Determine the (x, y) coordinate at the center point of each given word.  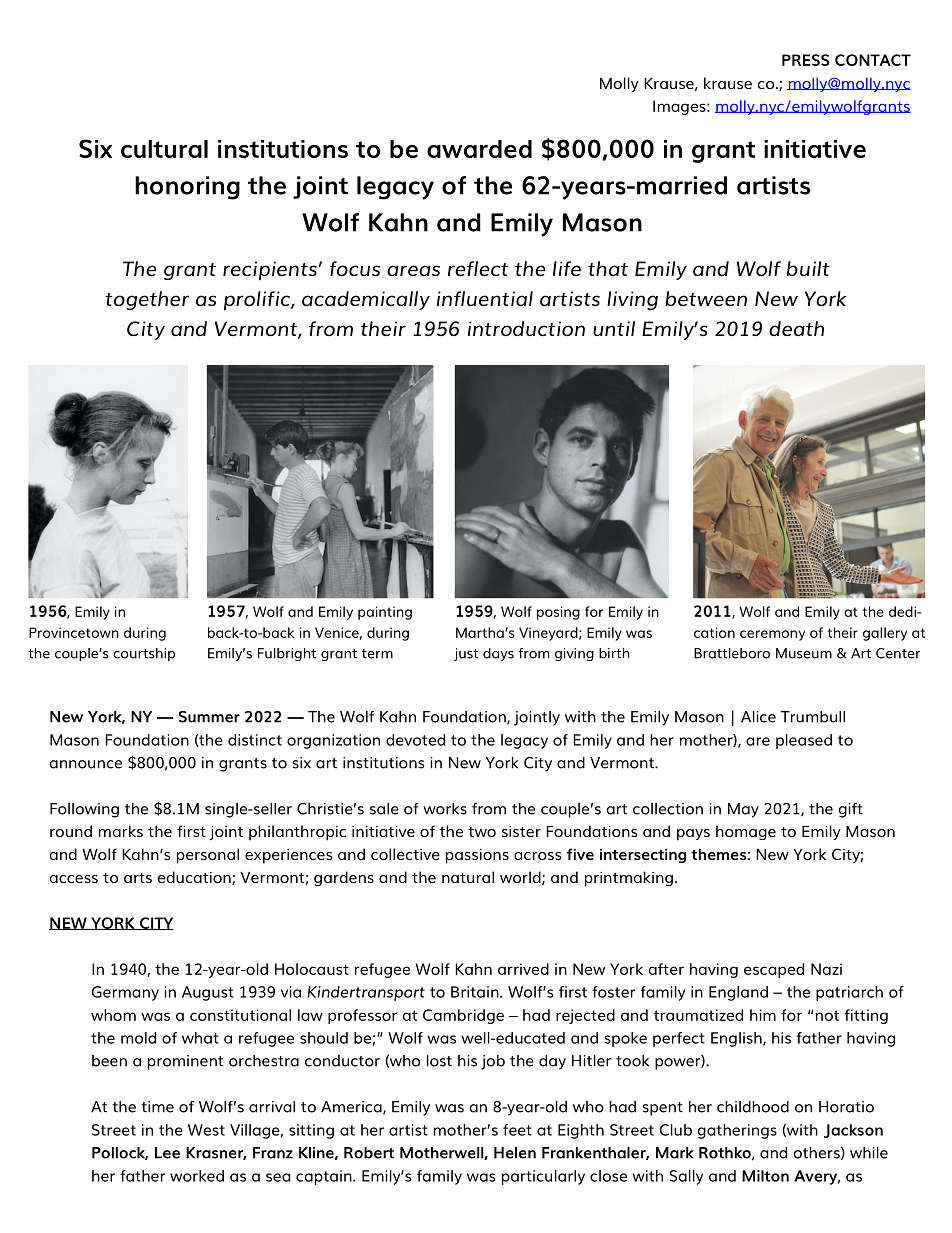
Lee (167, 1153)
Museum (804, 653)
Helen (515, 1153)
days (498, 654)
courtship (144, 654)
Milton (765, 1176)
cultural (164, 149)
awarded (479, 149)
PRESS (806, 60)
